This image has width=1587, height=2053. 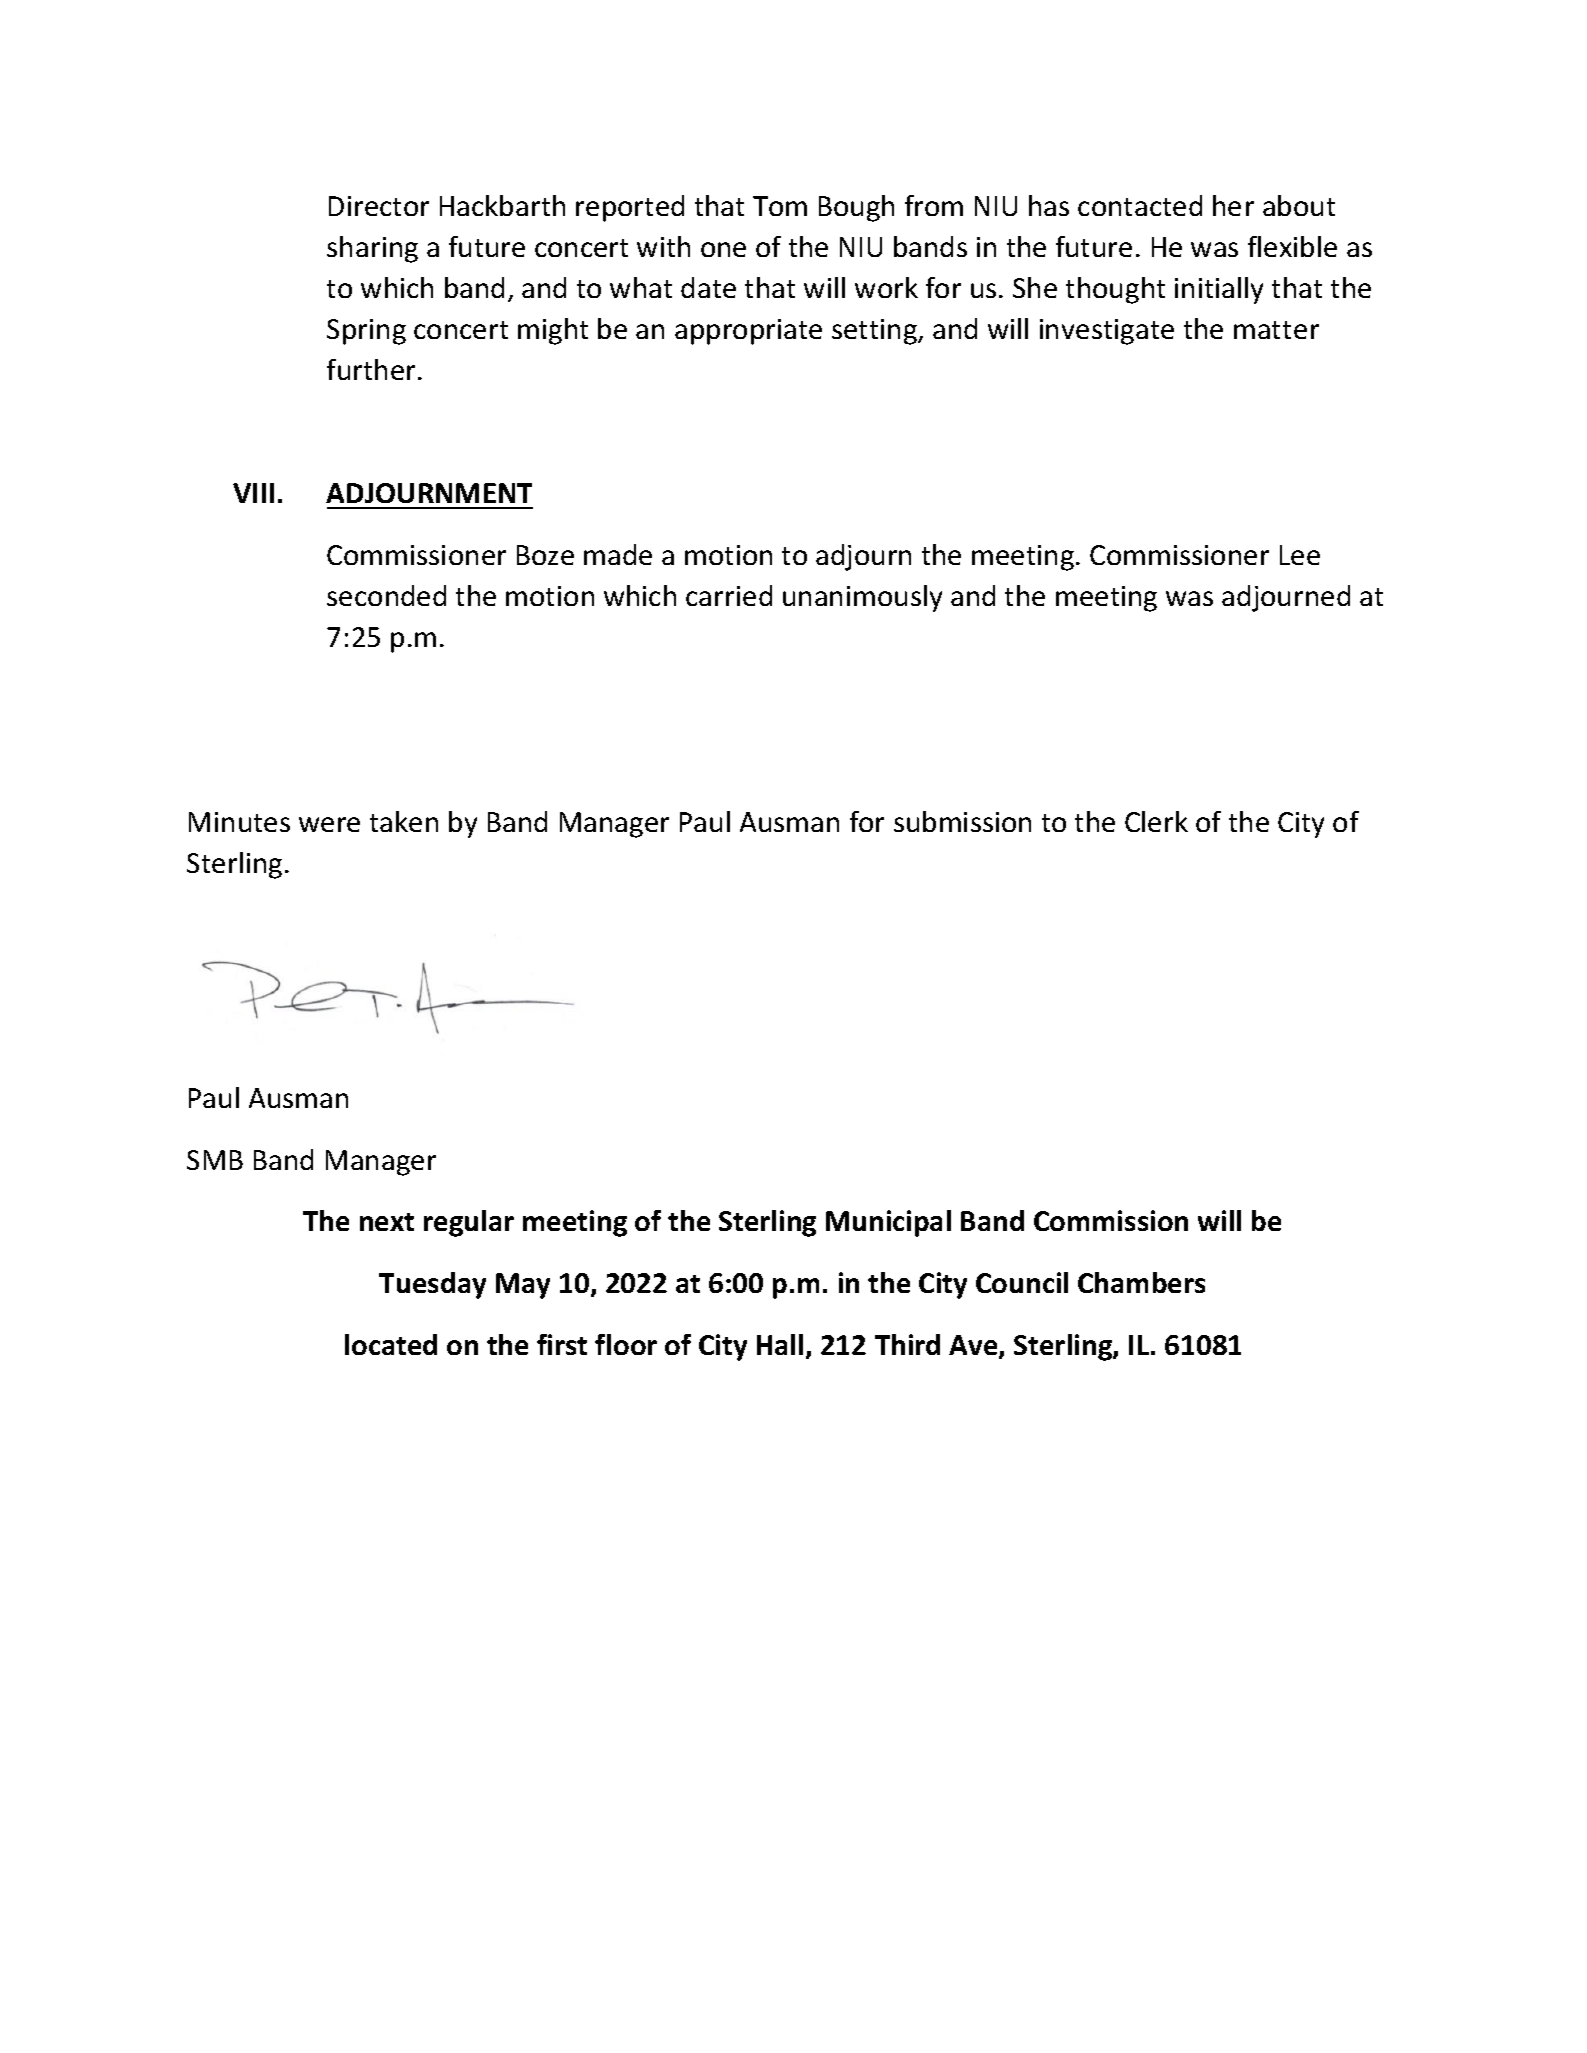 I want to click on Clerk, so click(x=1156, y=821).
